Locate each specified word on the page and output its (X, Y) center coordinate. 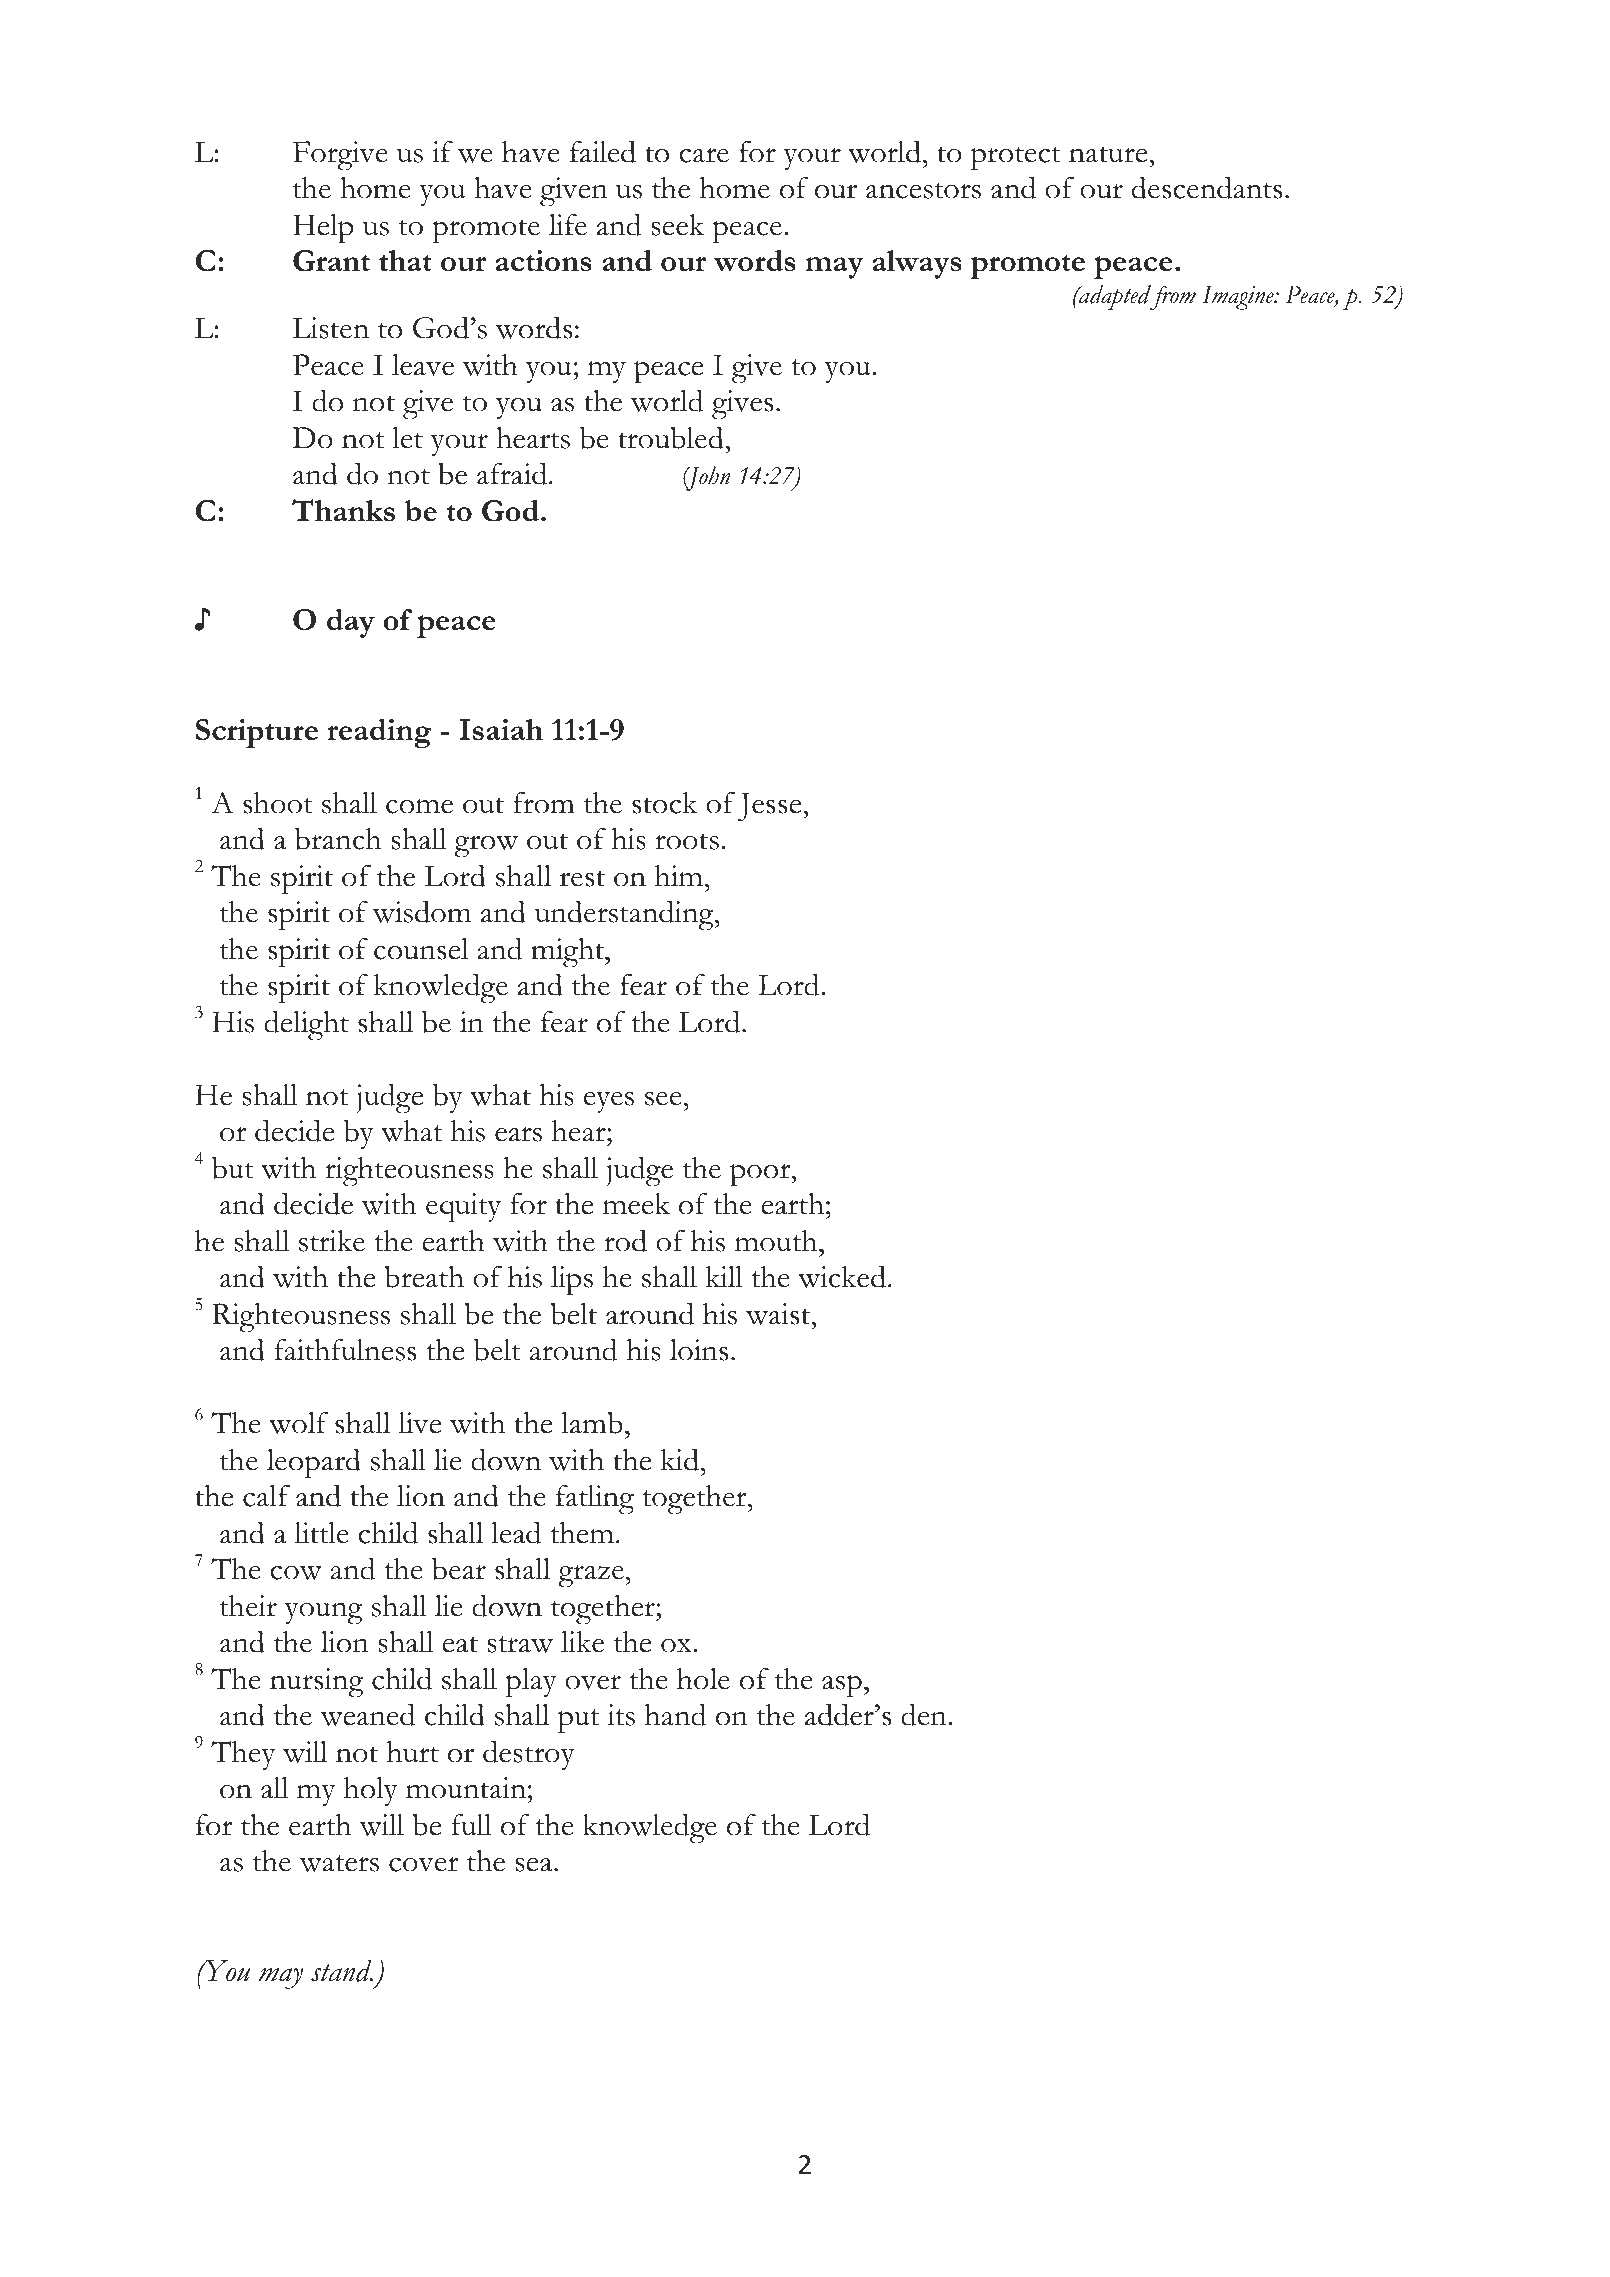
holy (371, 1791)
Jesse (771, 806)
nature (1109, 154)
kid (680, 1459)
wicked (842, 1276)
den (925, 1714)
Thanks (343, 510)
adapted (1115, 297)
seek (678, 225)
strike (332, 1241)
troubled (672, 437)
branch (338, 838)
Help (323, 229)
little (322, 1533)
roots (687, 841)
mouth (777, 1241)
